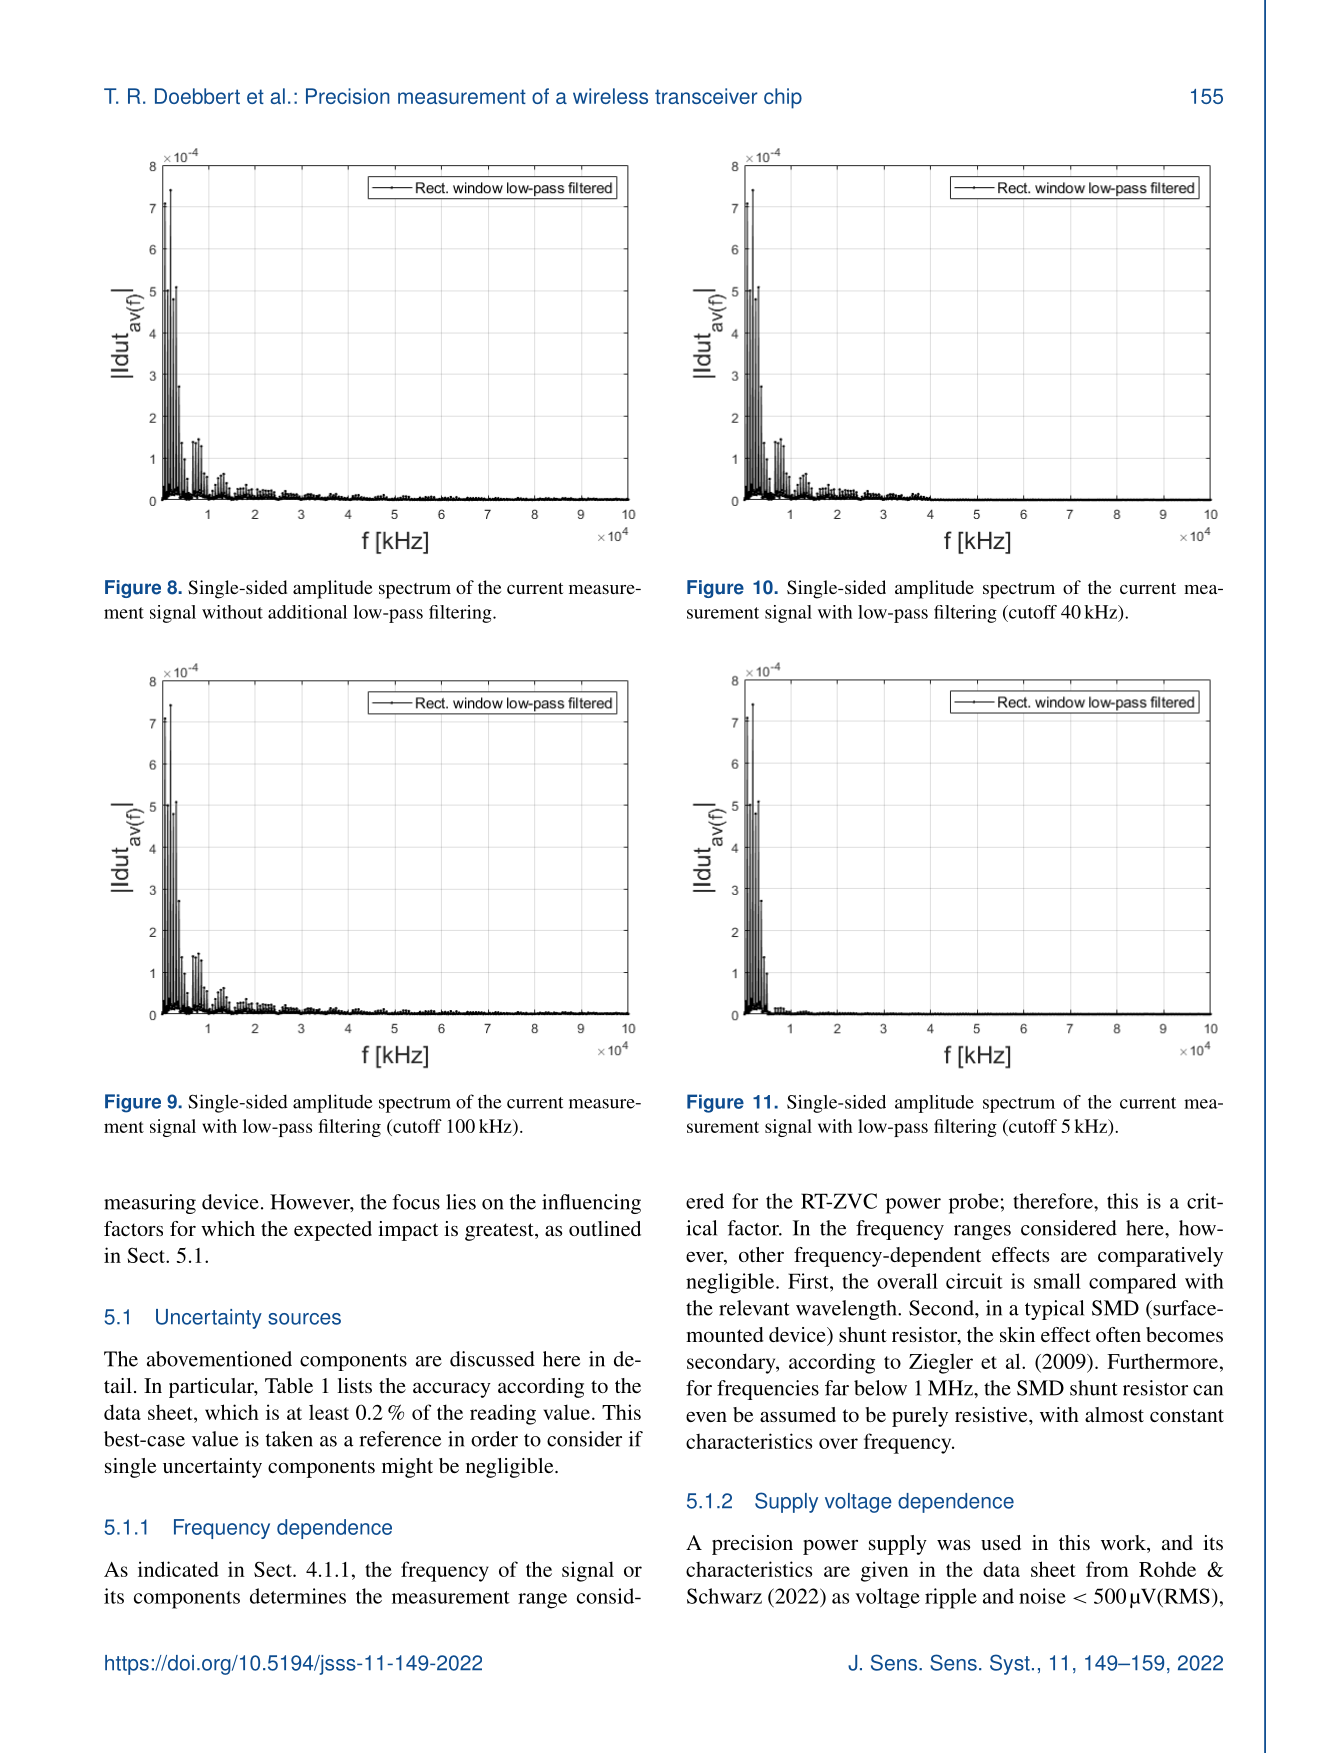 Image resolution: width=1329 pixels, height=1753 pixels. What do you see at coordinates (333, 1231) in the image?
I see `expected` at bounding box center [333, 1231].
